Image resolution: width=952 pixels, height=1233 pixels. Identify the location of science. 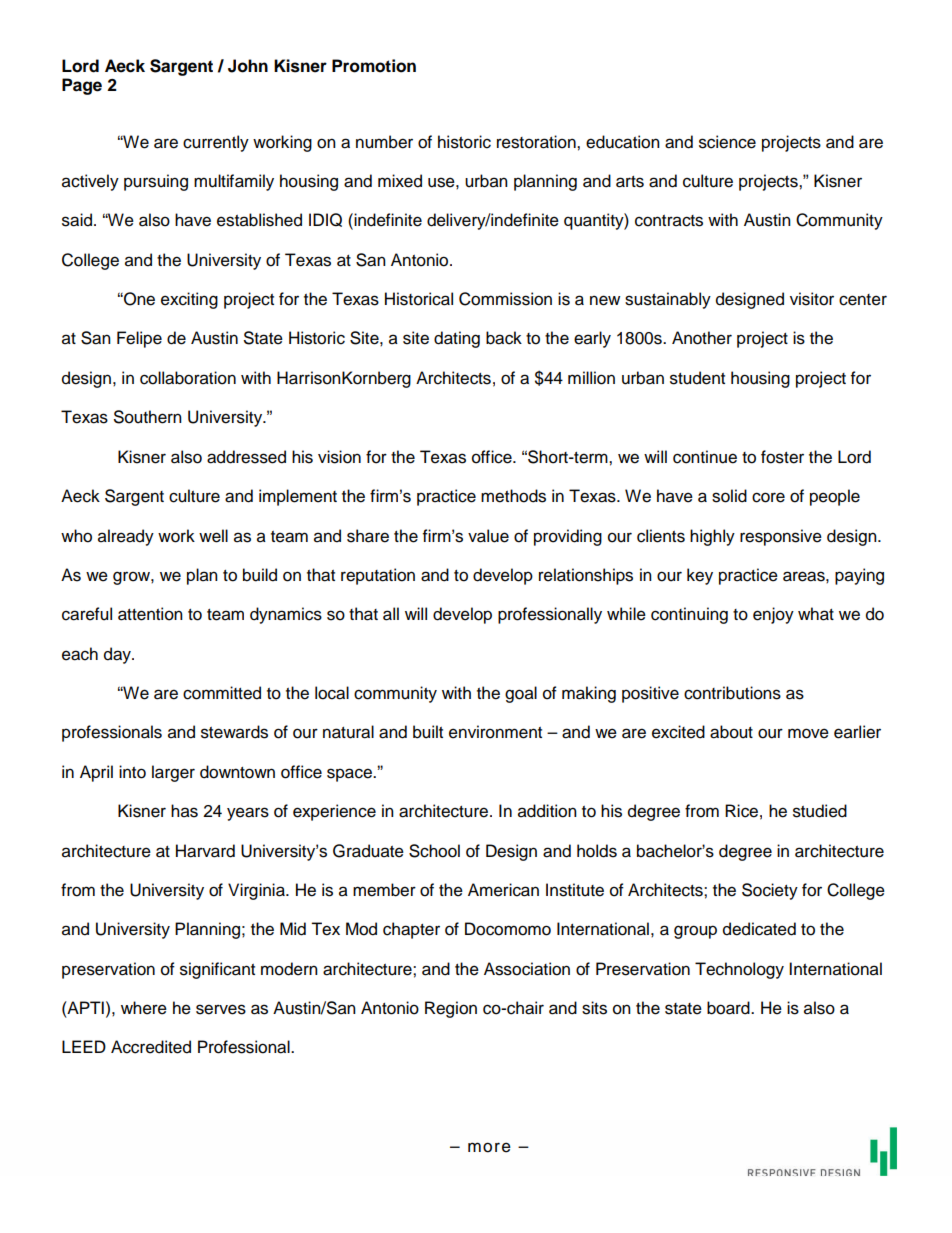
(727, 142).
